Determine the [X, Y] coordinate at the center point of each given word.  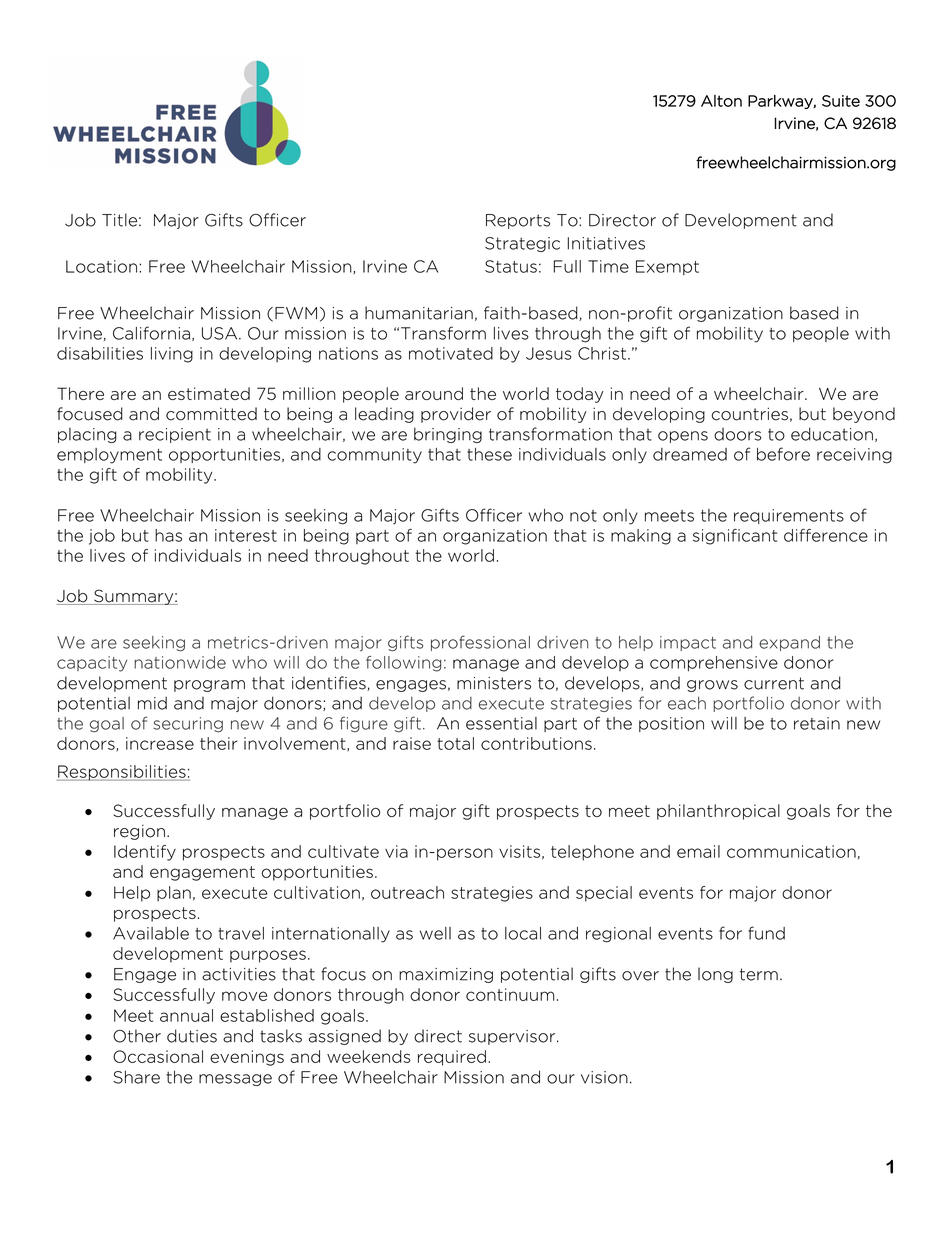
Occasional [158, 1056]
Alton [721, 101]
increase [160, 743]
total [455, 743]
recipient [175, 435]
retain [817, 723]
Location [101, 266]
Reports [518, 221]
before [783, 454]
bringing [448, 435]
